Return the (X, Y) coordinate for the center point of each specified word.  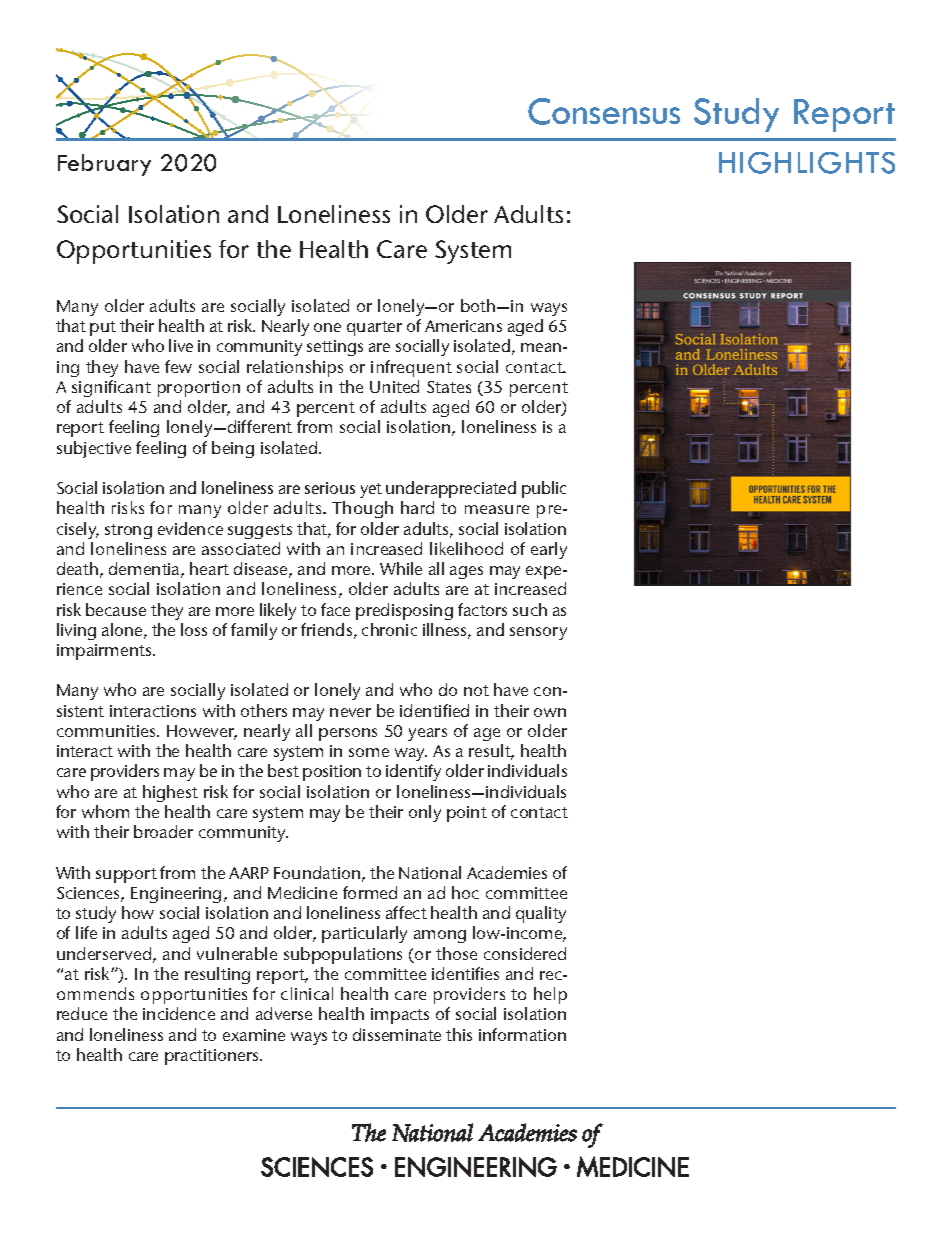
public (544, 489)
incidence (179, 1013)
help (550, 995)
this (459, 1034)
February (104, 165)
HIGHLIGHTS (807, 163)
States (449, 387)
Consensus (604, 111)
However (202, 732)
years (427, 734)
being (233, 449)
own (550, 712)
